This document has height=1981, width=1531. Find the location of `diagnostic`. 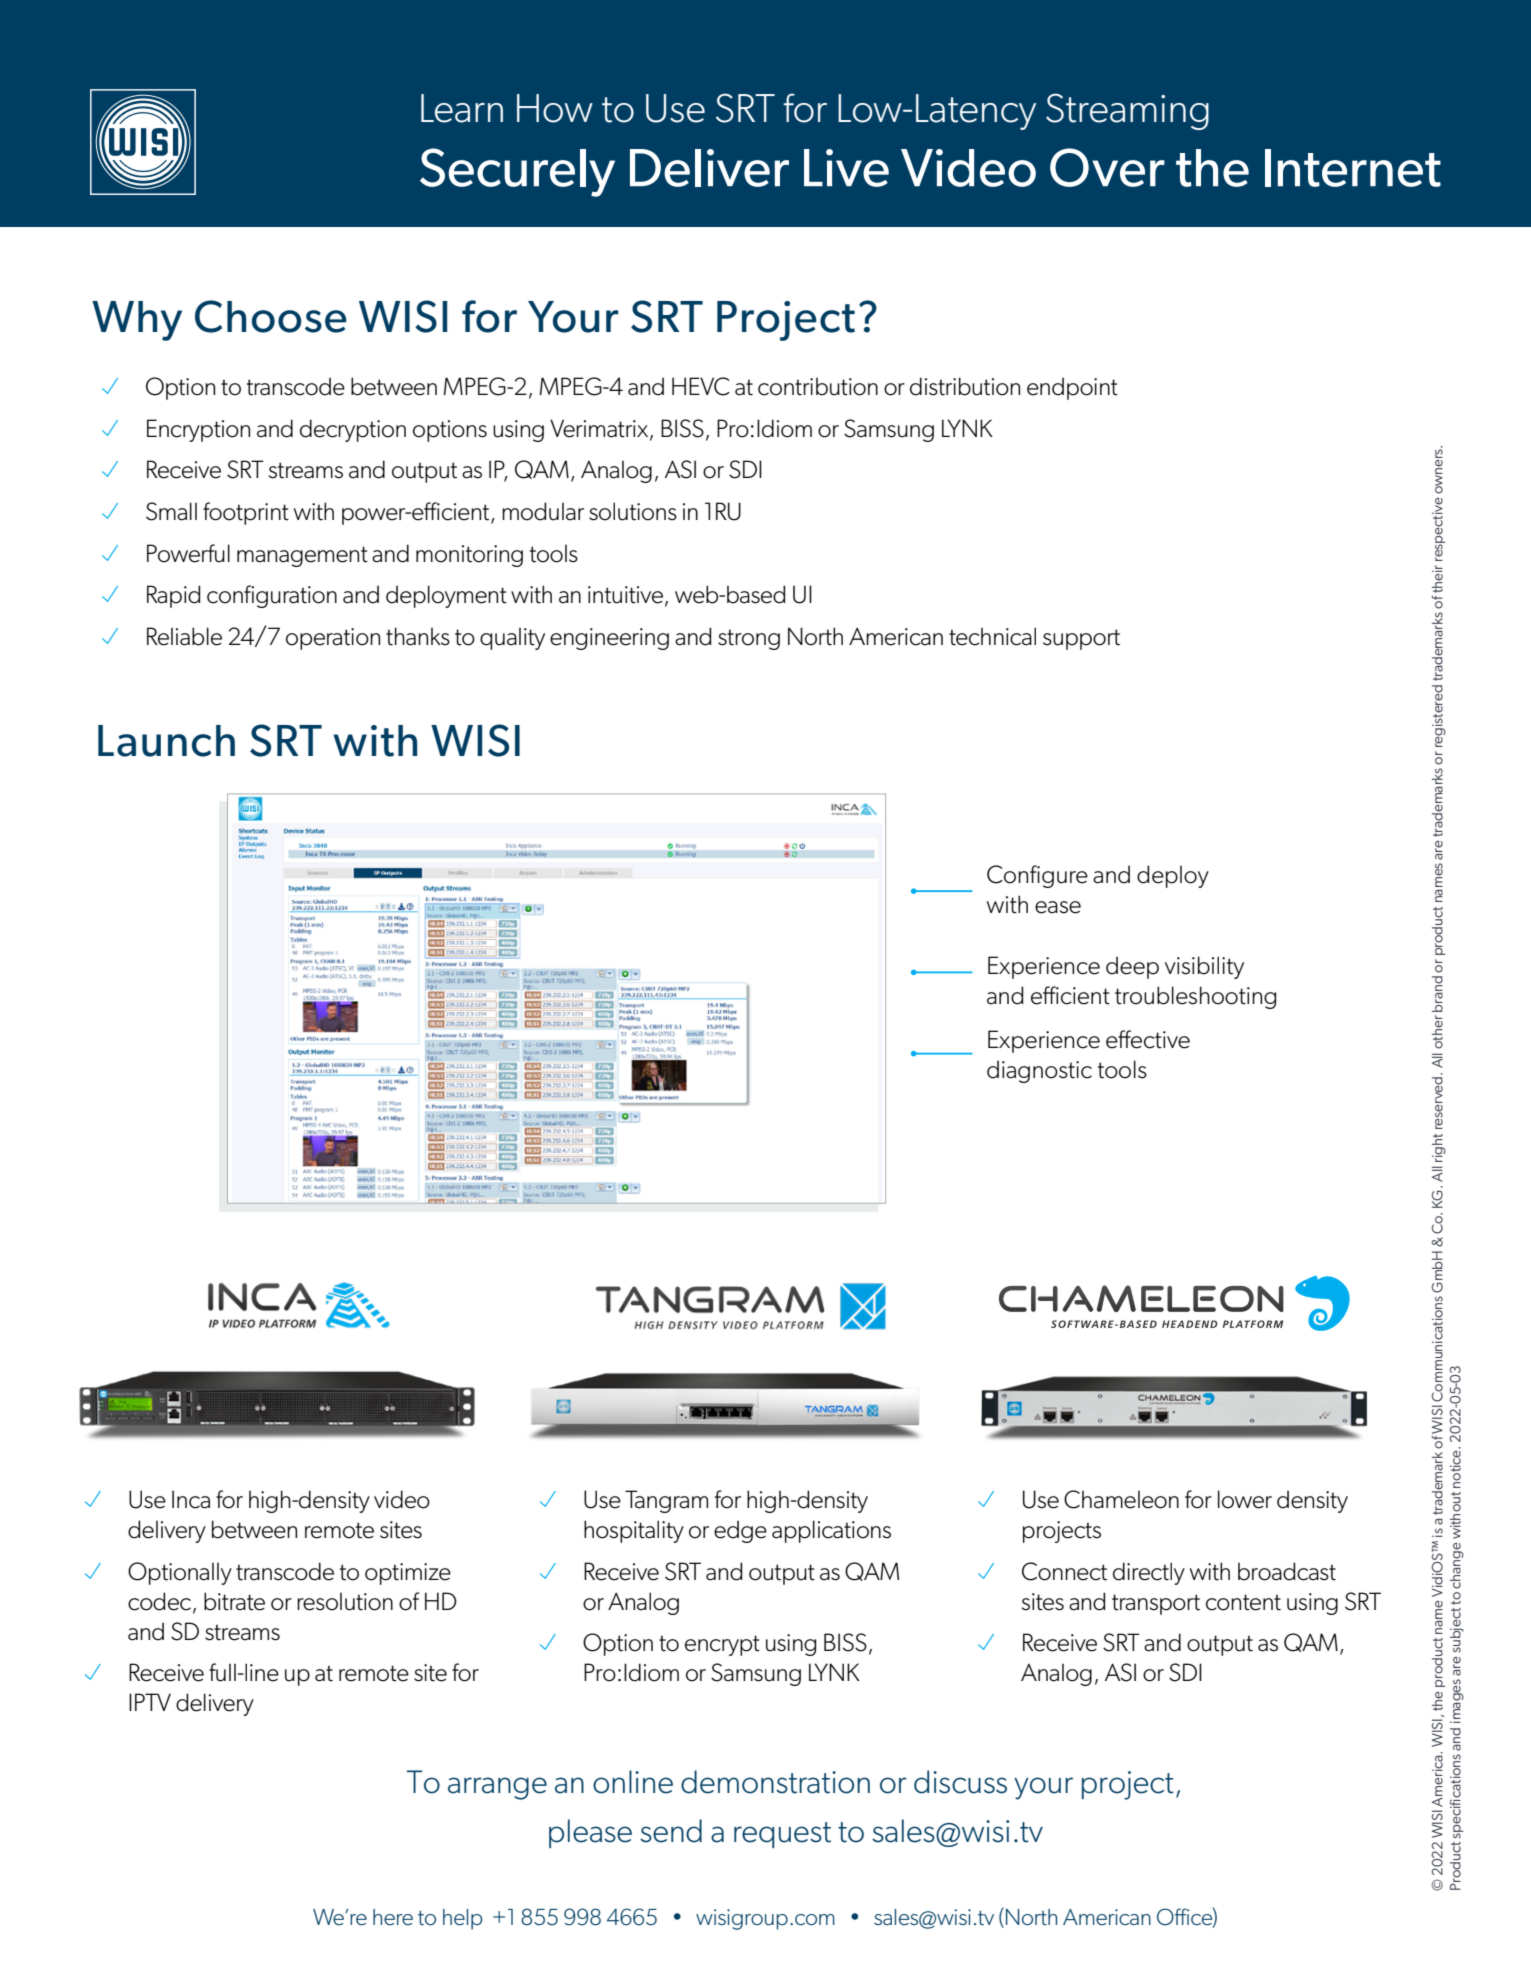

diagnostic is located at coordinates (1039, 1071).
